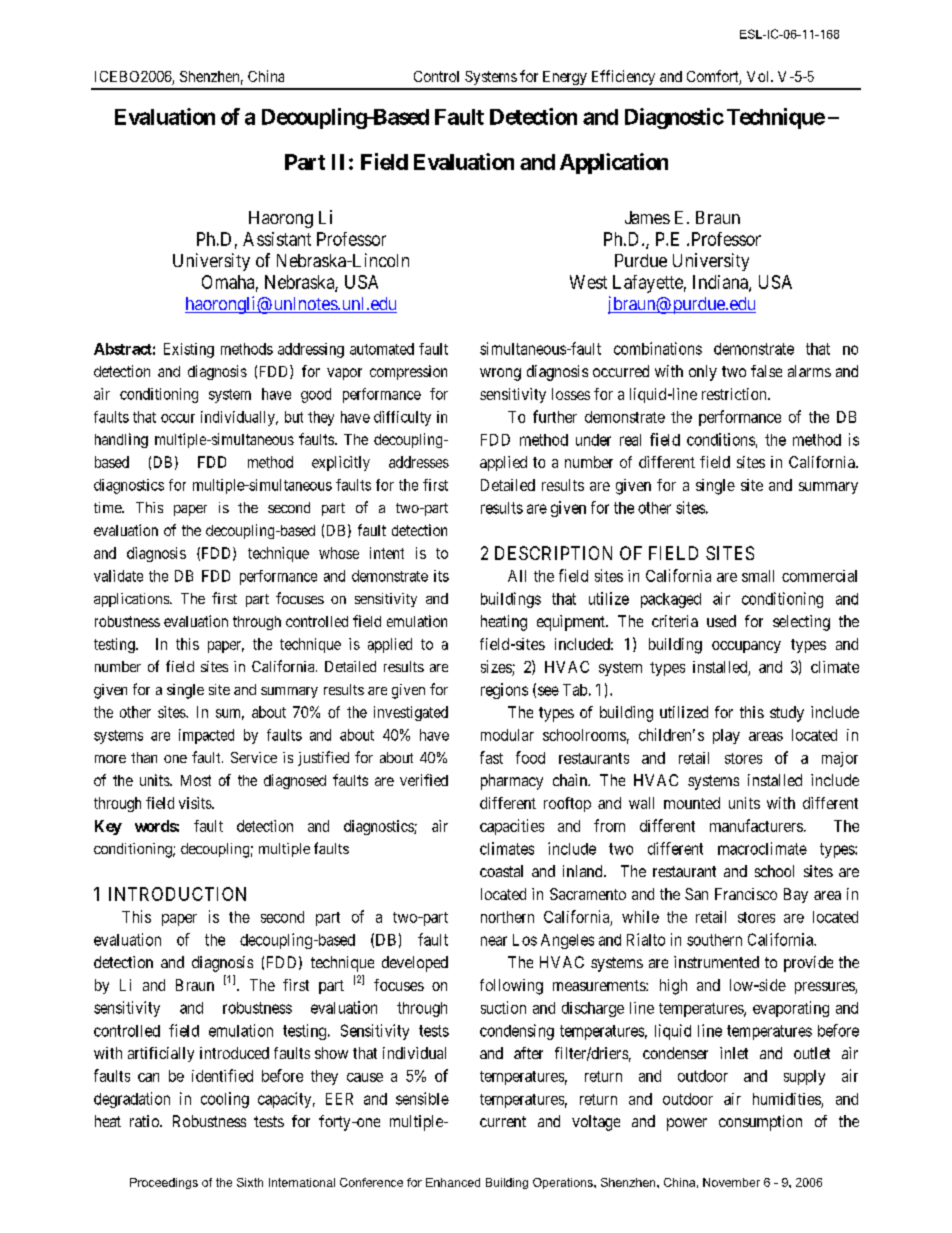 The image size is (952, 1233). What do you see at coordinates (721, 439) in the screenshot?
I see `conditions` at bounding box center [721, 439].
